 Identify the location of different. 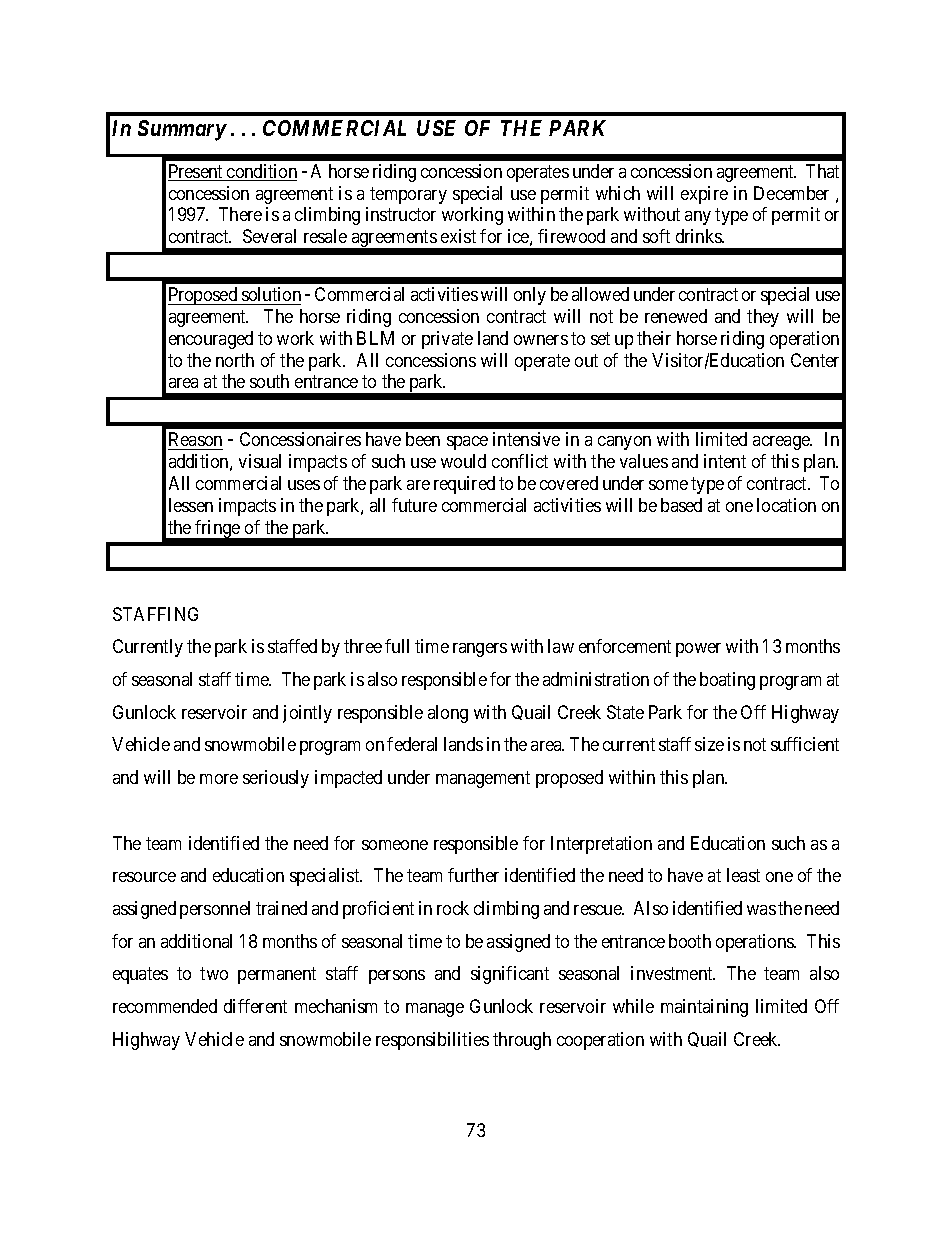
(255, 1006).
